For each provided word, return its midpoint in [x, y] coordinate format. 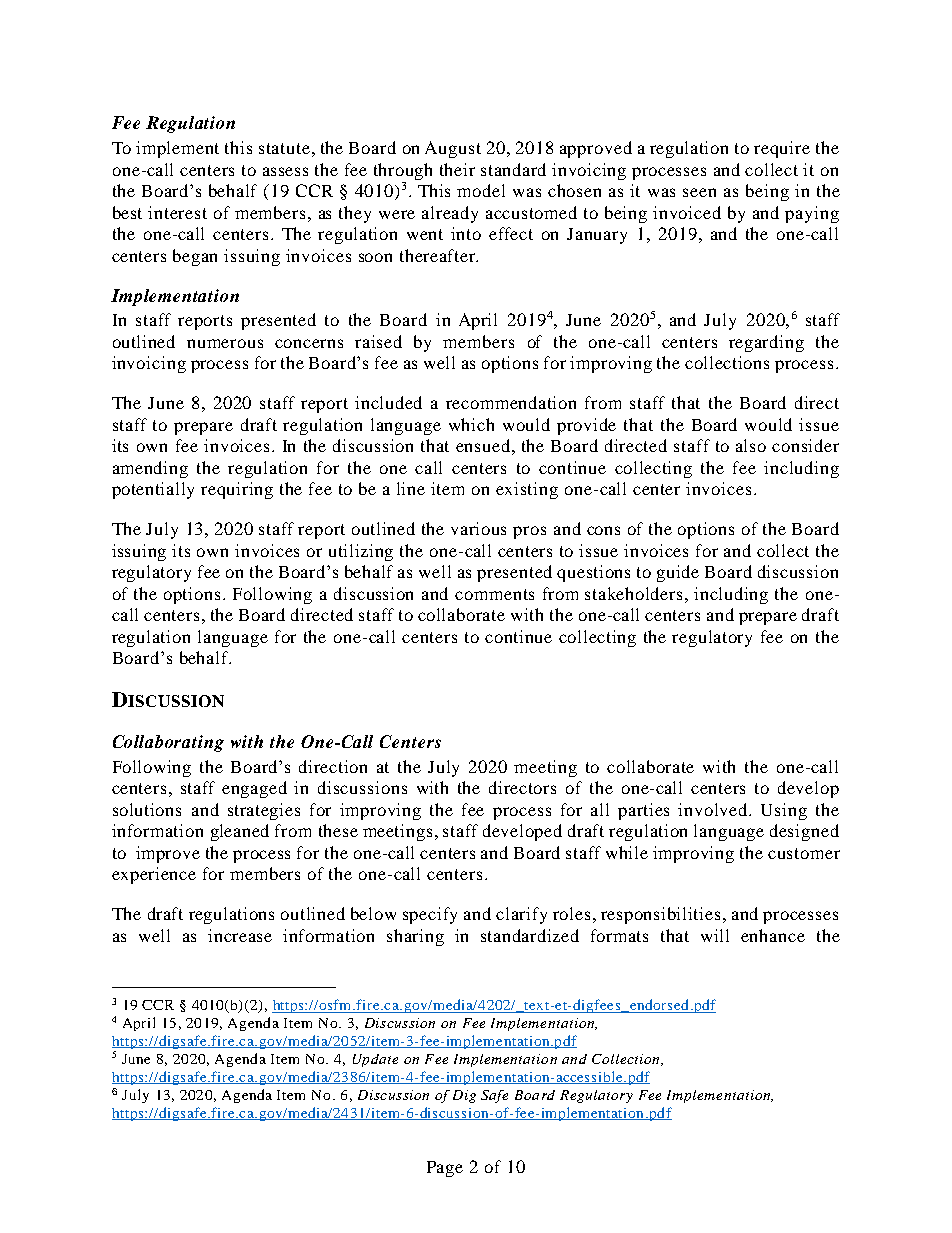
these [338, 830]
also [751, 445]
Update [375, 1060]
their [457, 169]
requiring [237, 490]
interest [177, 212]
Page [445, 1169]
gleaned [240, 832]
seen [699, 192]
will [715, 935]
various [478, 528]
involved [714, 809]
